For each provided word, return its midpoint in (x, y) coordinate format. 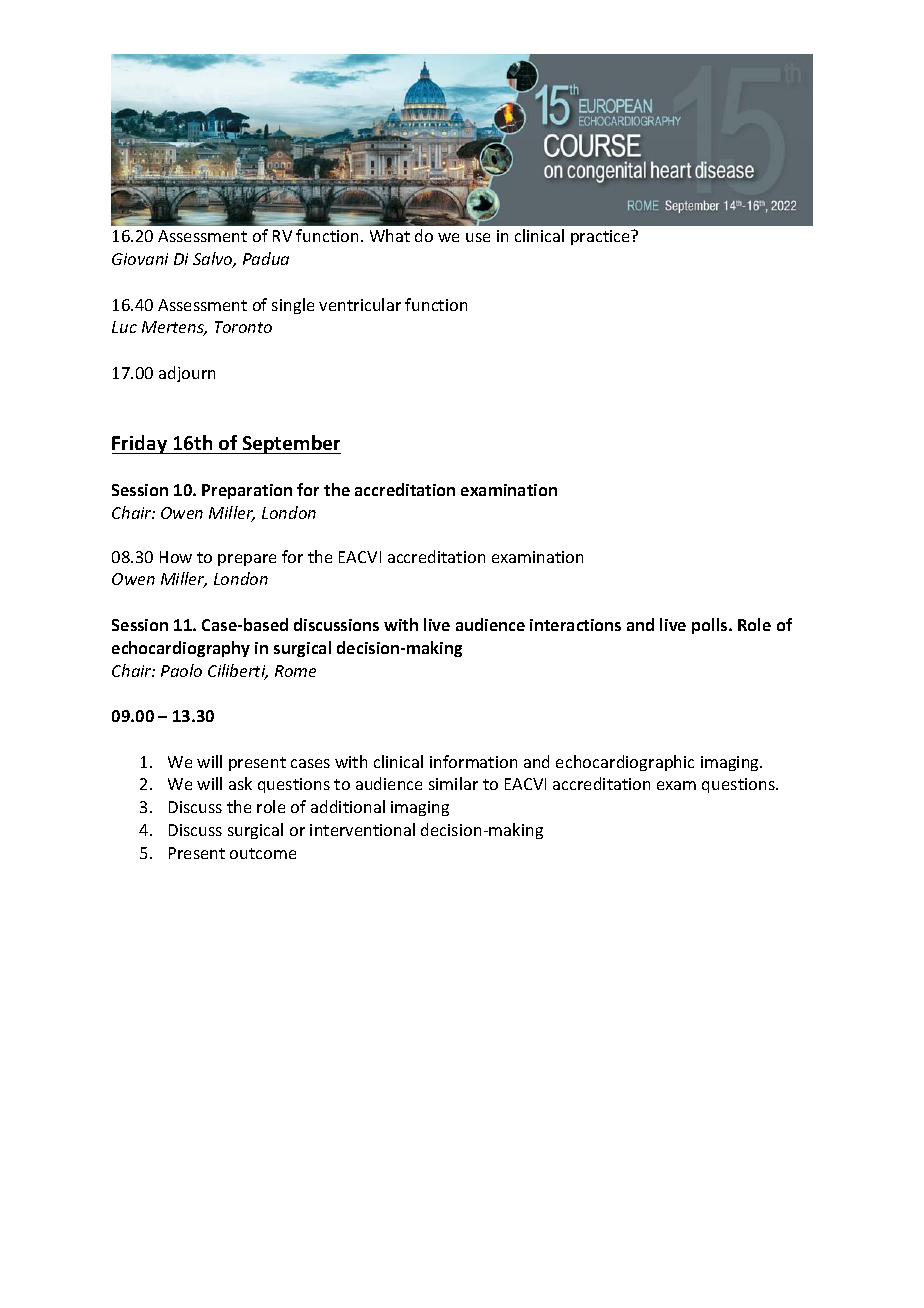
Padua (266, 258)
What (390, 235)
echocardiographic (625, 763)
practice (601, 237)
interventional (362, 829)
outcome (263, 853)
